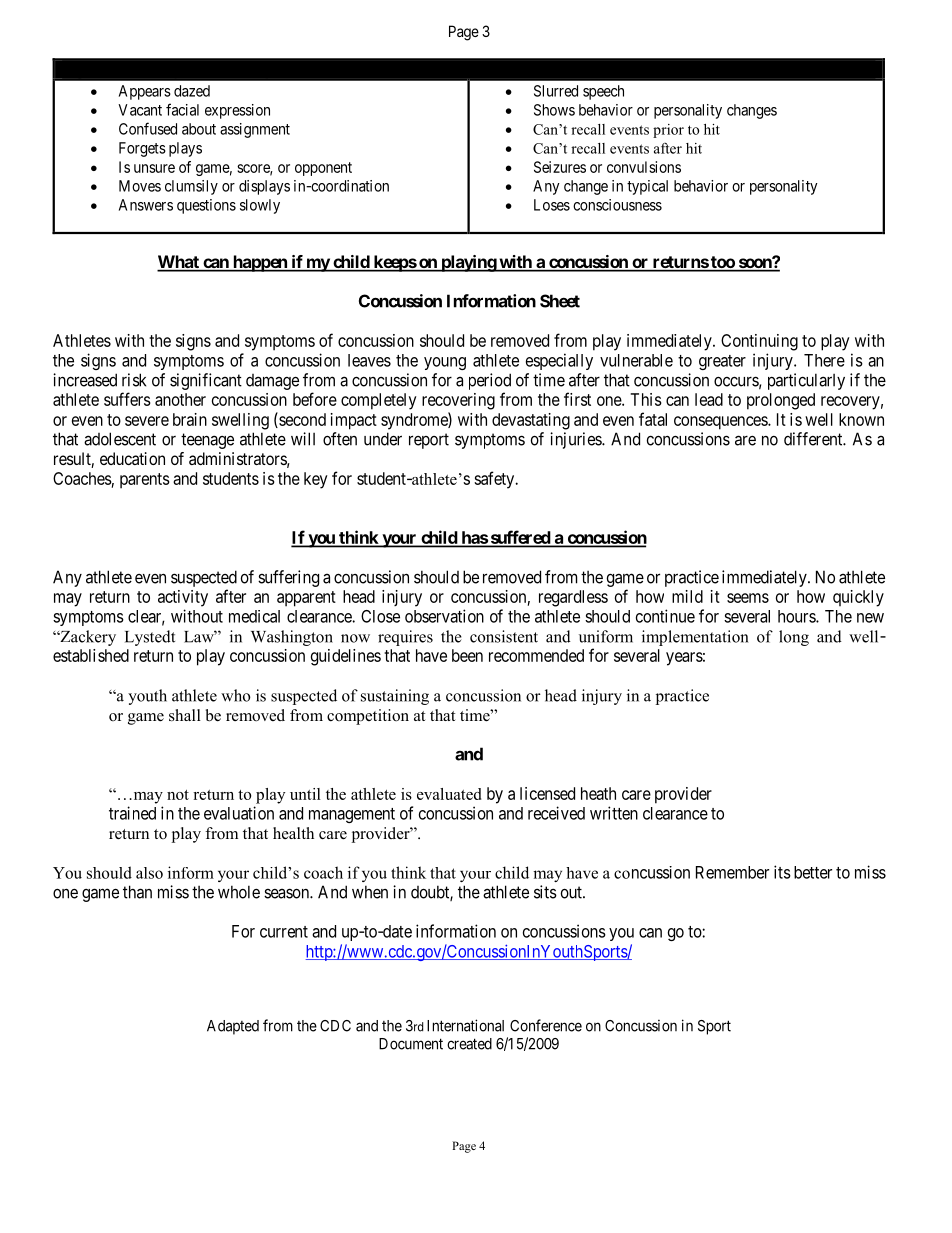  Describe the element at coordinates (233, 1027) in the screenshot. I see `Adapted` at that location.
